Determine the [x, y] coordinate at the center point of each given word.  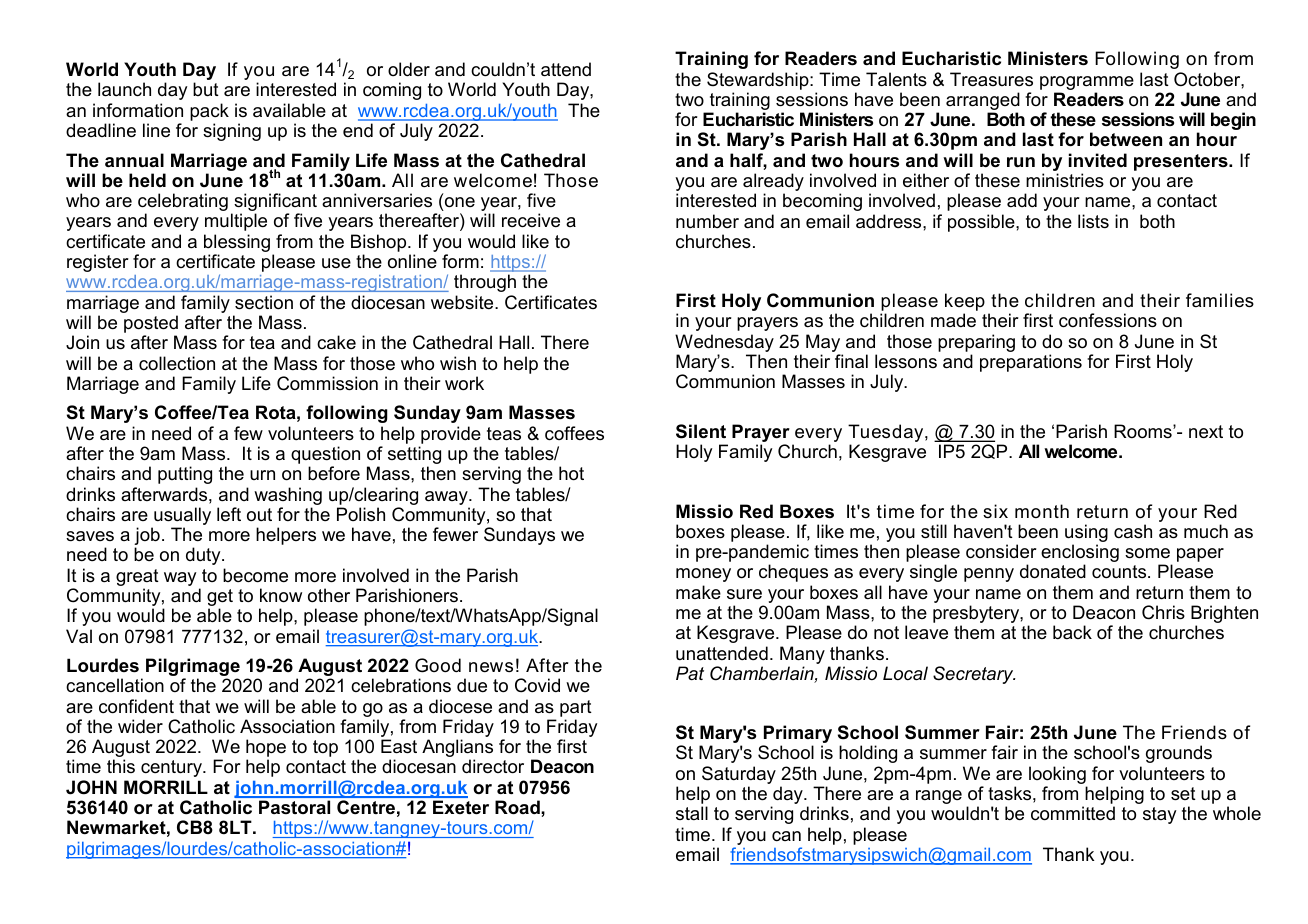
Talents [896, 79]
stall [692, 813]
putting [185, 475]
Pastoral [294, 807]
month [1042, 511]
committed [1073, 813]
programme [1087, 83]
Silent [701, 431]
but [206, 89]
